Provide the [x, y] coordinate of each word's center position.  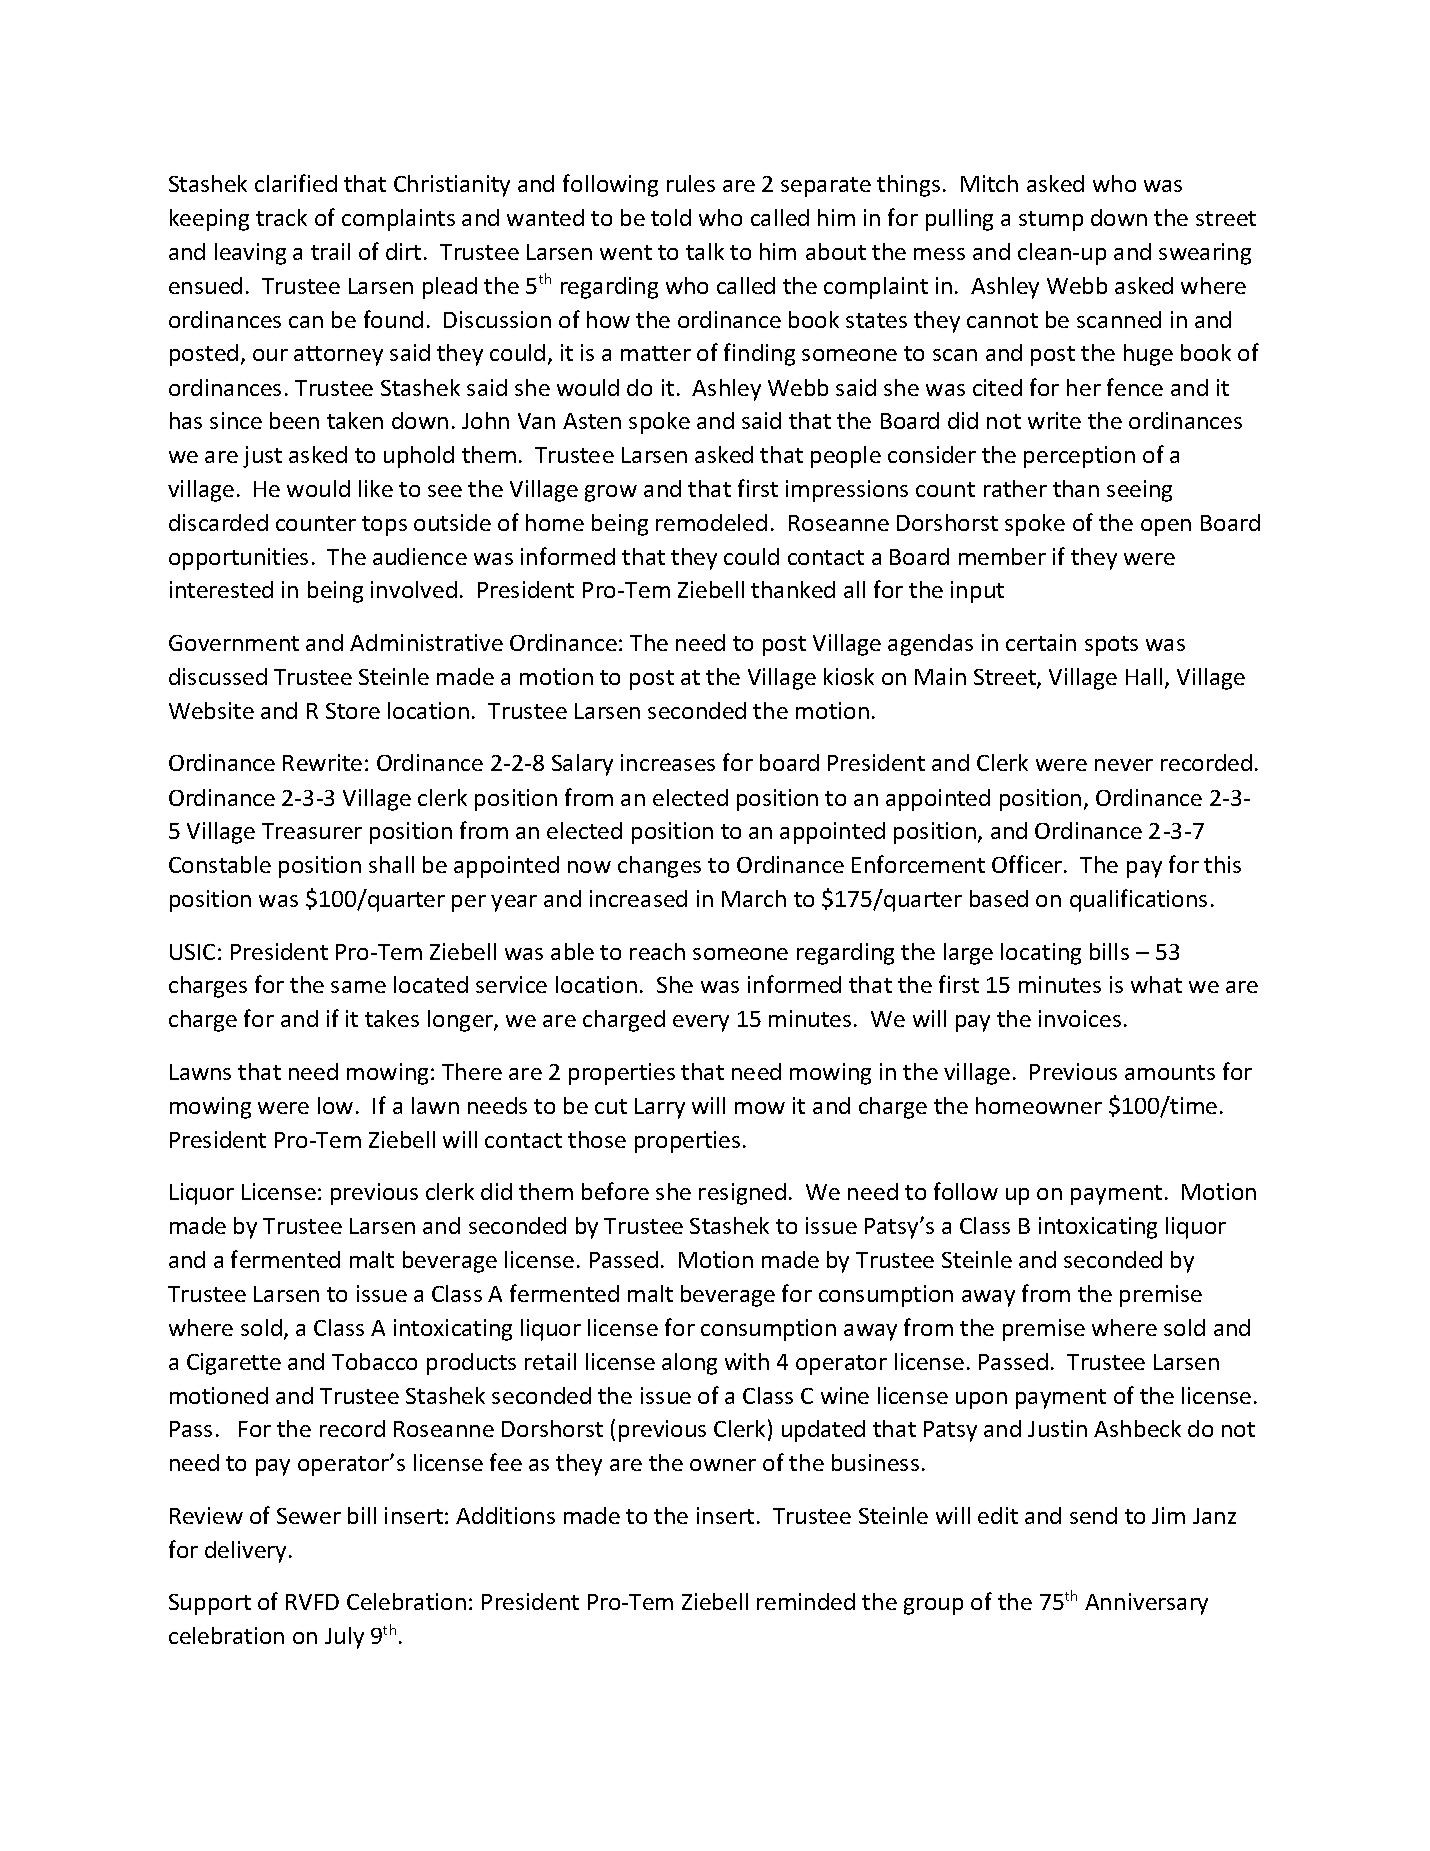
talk [705, 251]
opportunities [238, 559]
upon [981, 1400]
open [1166, 527]
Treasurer [312, 831]
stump [1051, 221]
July [344, 1638]
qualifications [1138, 900]
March [754, 898]
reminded [806, 1601]
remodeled [711, 522]
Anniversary [1146, 1604]
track [281, 217]
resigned [742, 1194]
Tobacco [374, 1361]
